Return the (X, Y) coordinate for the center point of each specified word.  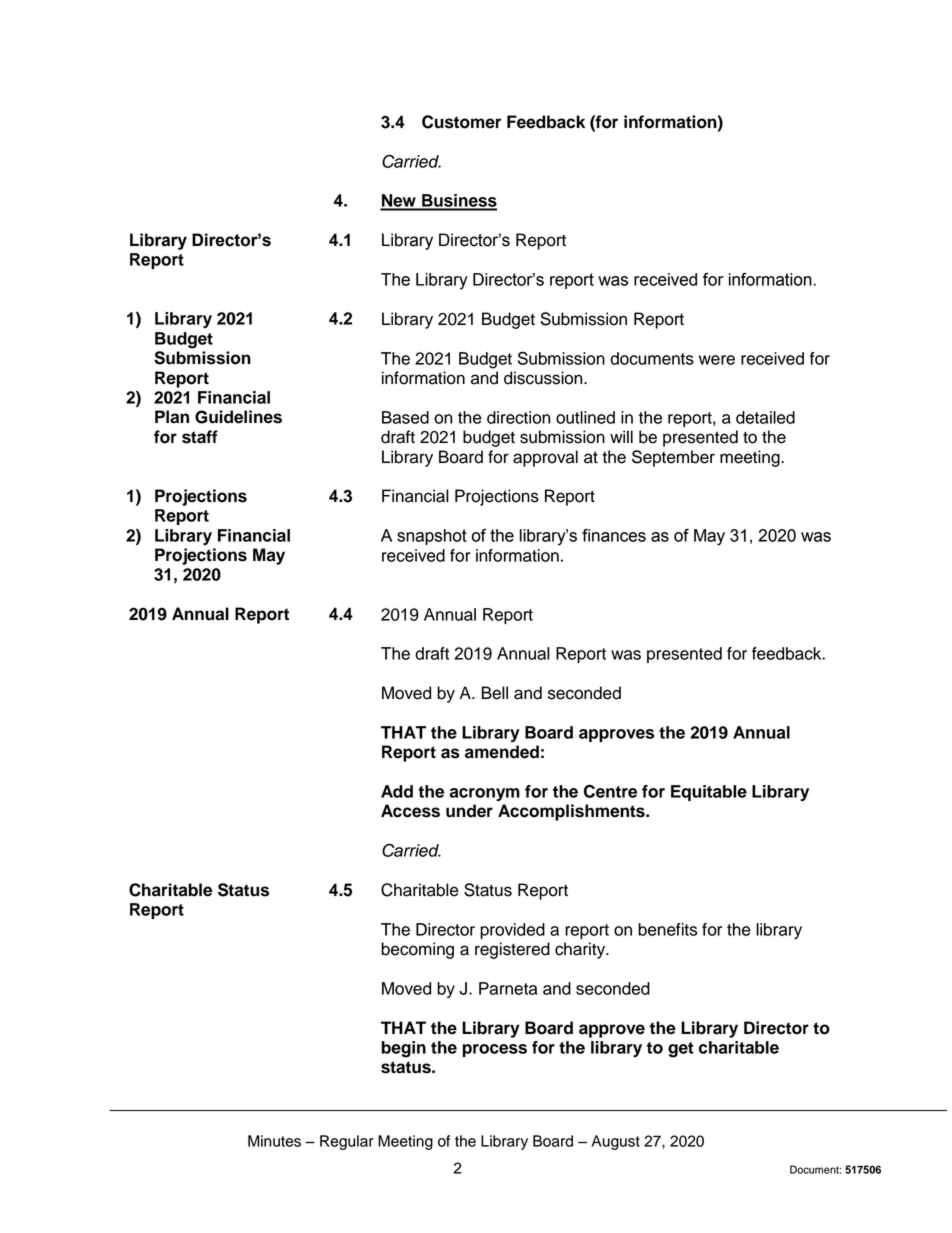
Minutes (274, 1141)
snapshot (432, 537)
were (717, 360)
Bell (495, 693)
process (495, 1050)
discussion (544, 378)
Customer (461, 122)
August (615, 1142)
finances (614, 535)
